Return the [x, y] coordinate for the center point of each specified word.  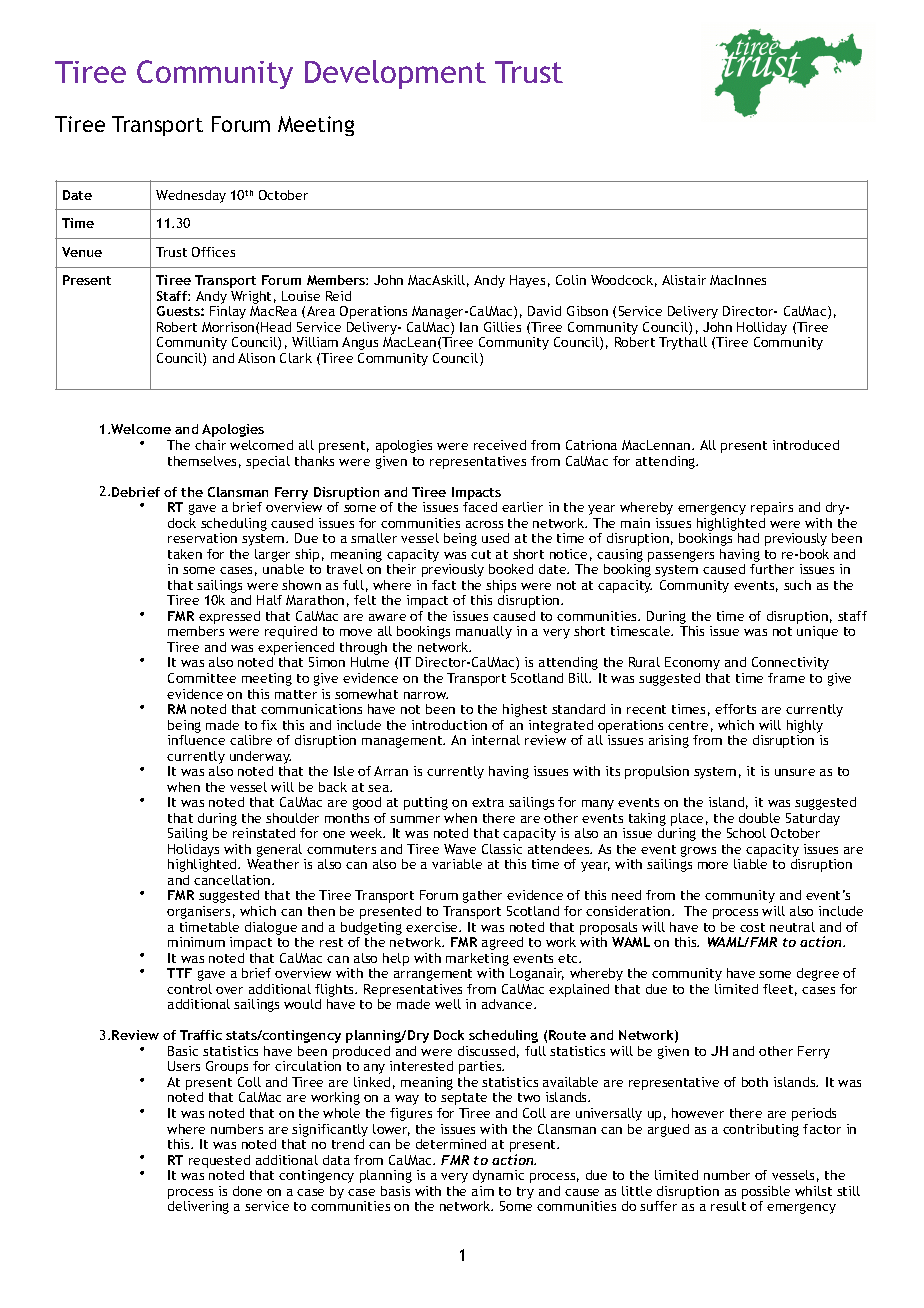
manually [484, 632]
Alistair [684, 280]
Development [395, 74]
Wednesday [191, 196]
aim [483, 1191]
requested [219, 1161]
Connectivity [790, 663]
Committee [202, 678]
